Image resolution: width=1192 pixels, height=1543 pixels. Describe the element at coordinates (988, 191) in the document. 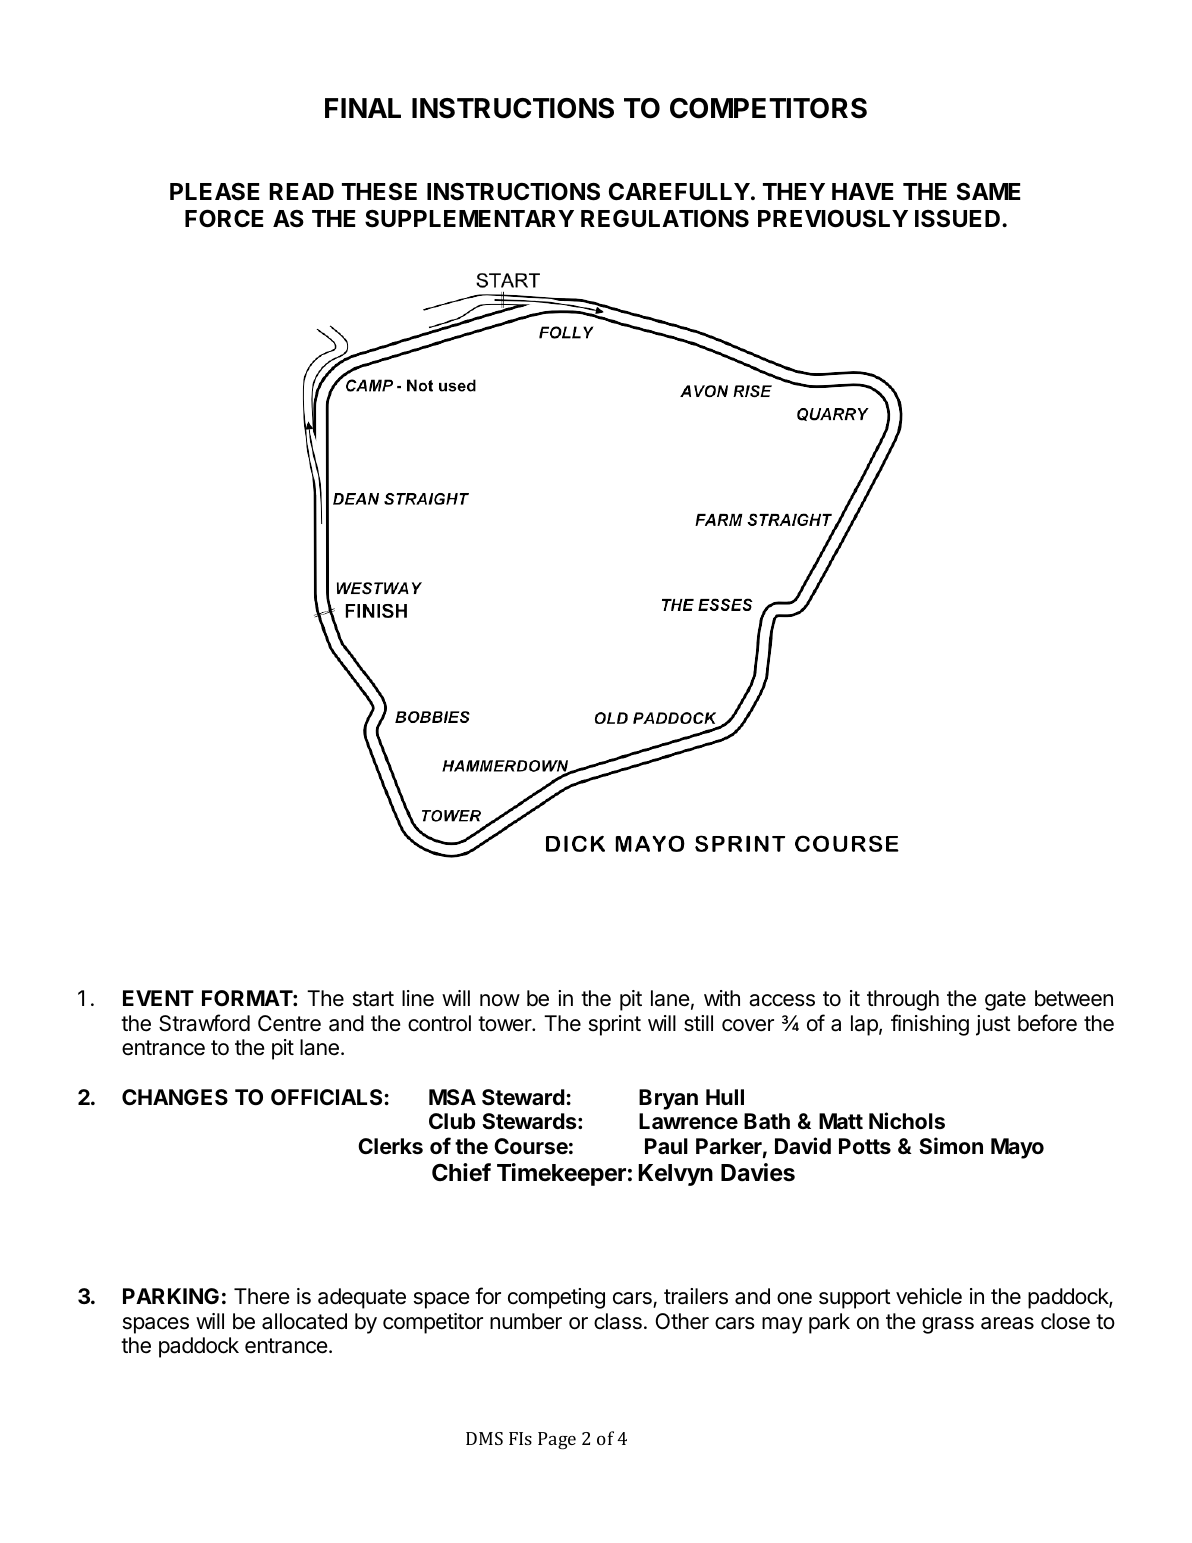

I see `SAME` at that location.
